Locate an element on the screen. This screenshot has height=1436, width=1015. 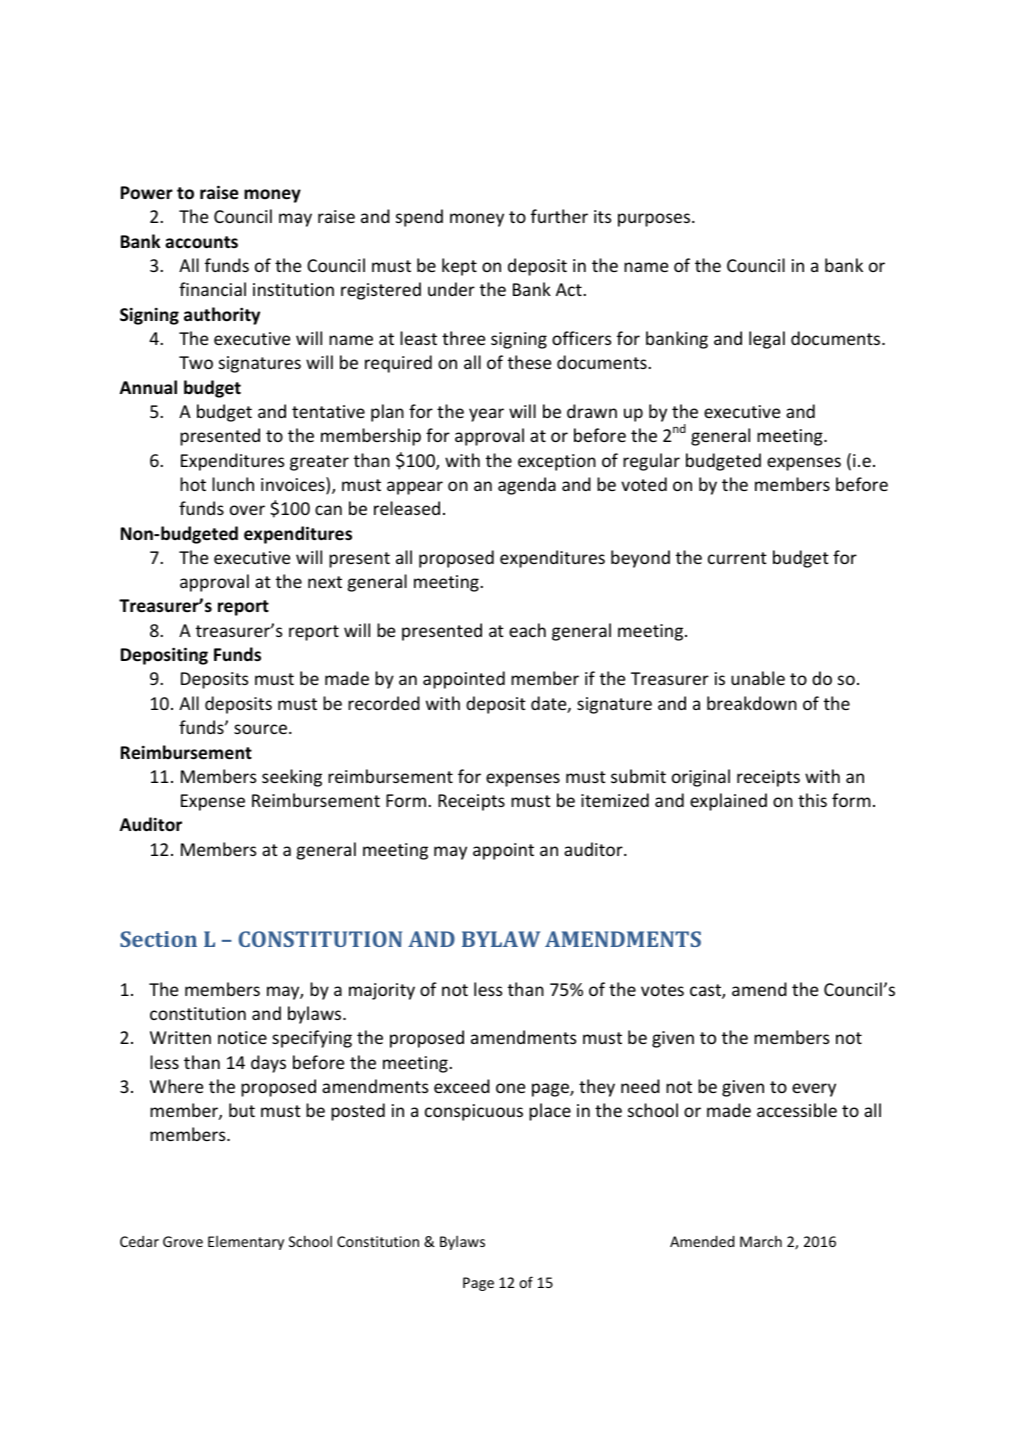
March is located at coordinates (761, 1241).
